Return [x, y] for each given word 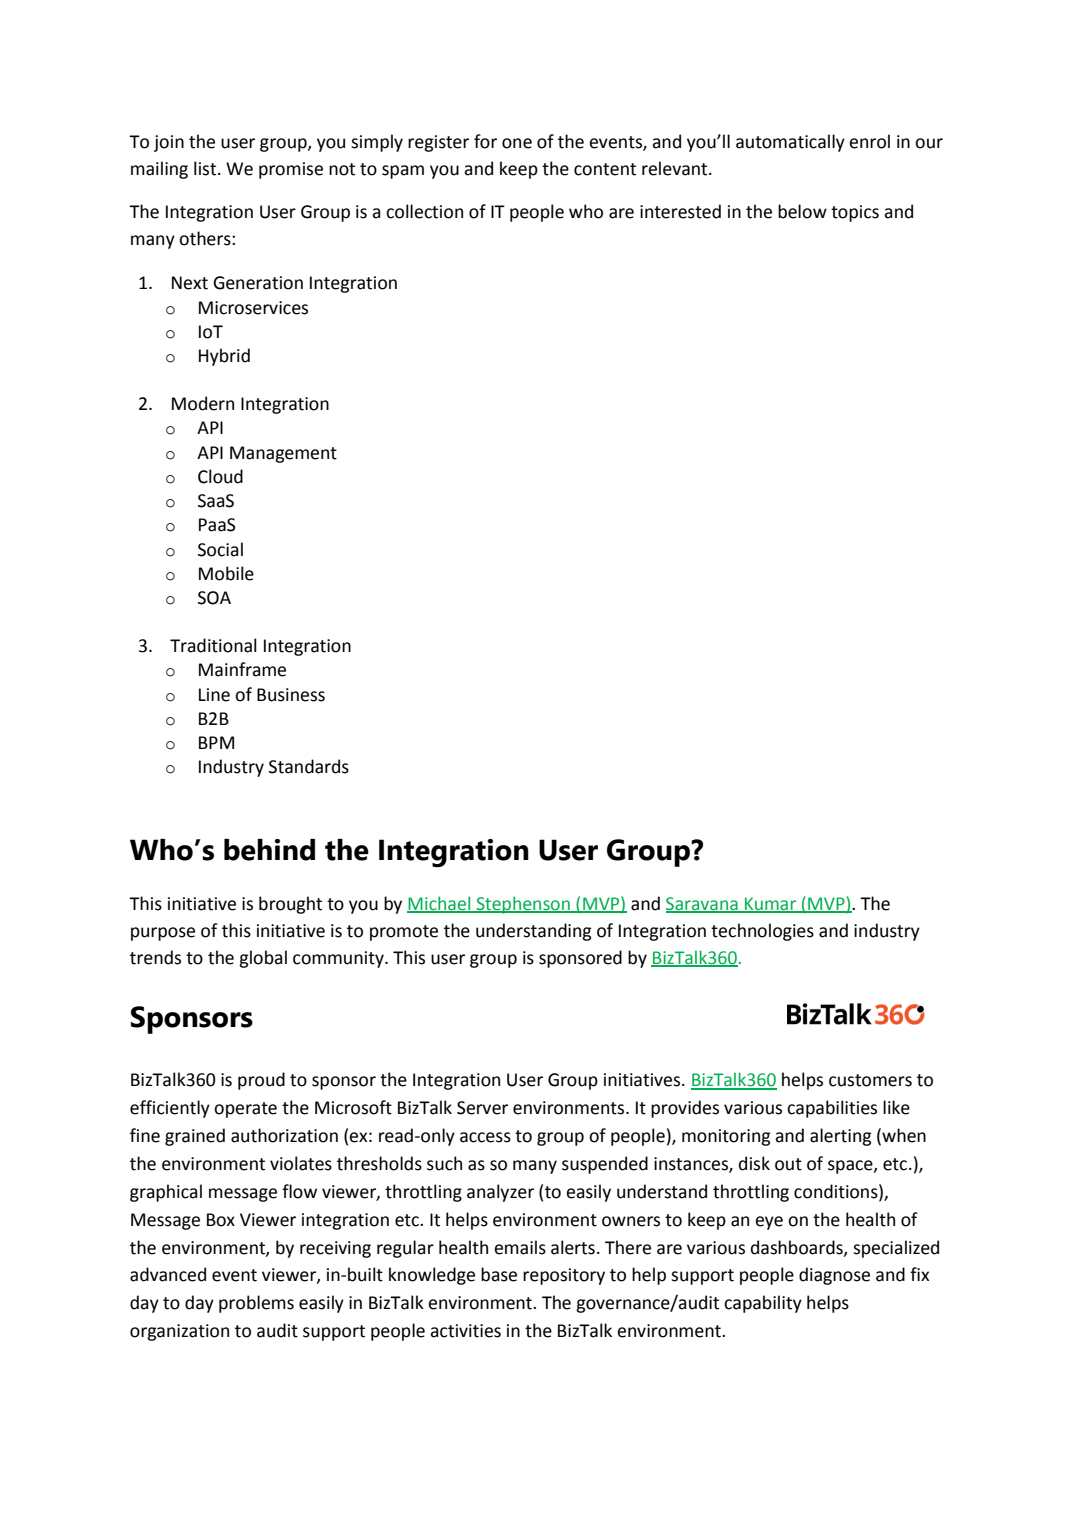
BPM [216, 742]
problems [256, 1304]
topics [855, 213]
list [206, 168]
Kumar [770, 904]
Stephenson [523, 905]
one [517, 143]
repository [564, 1276]
